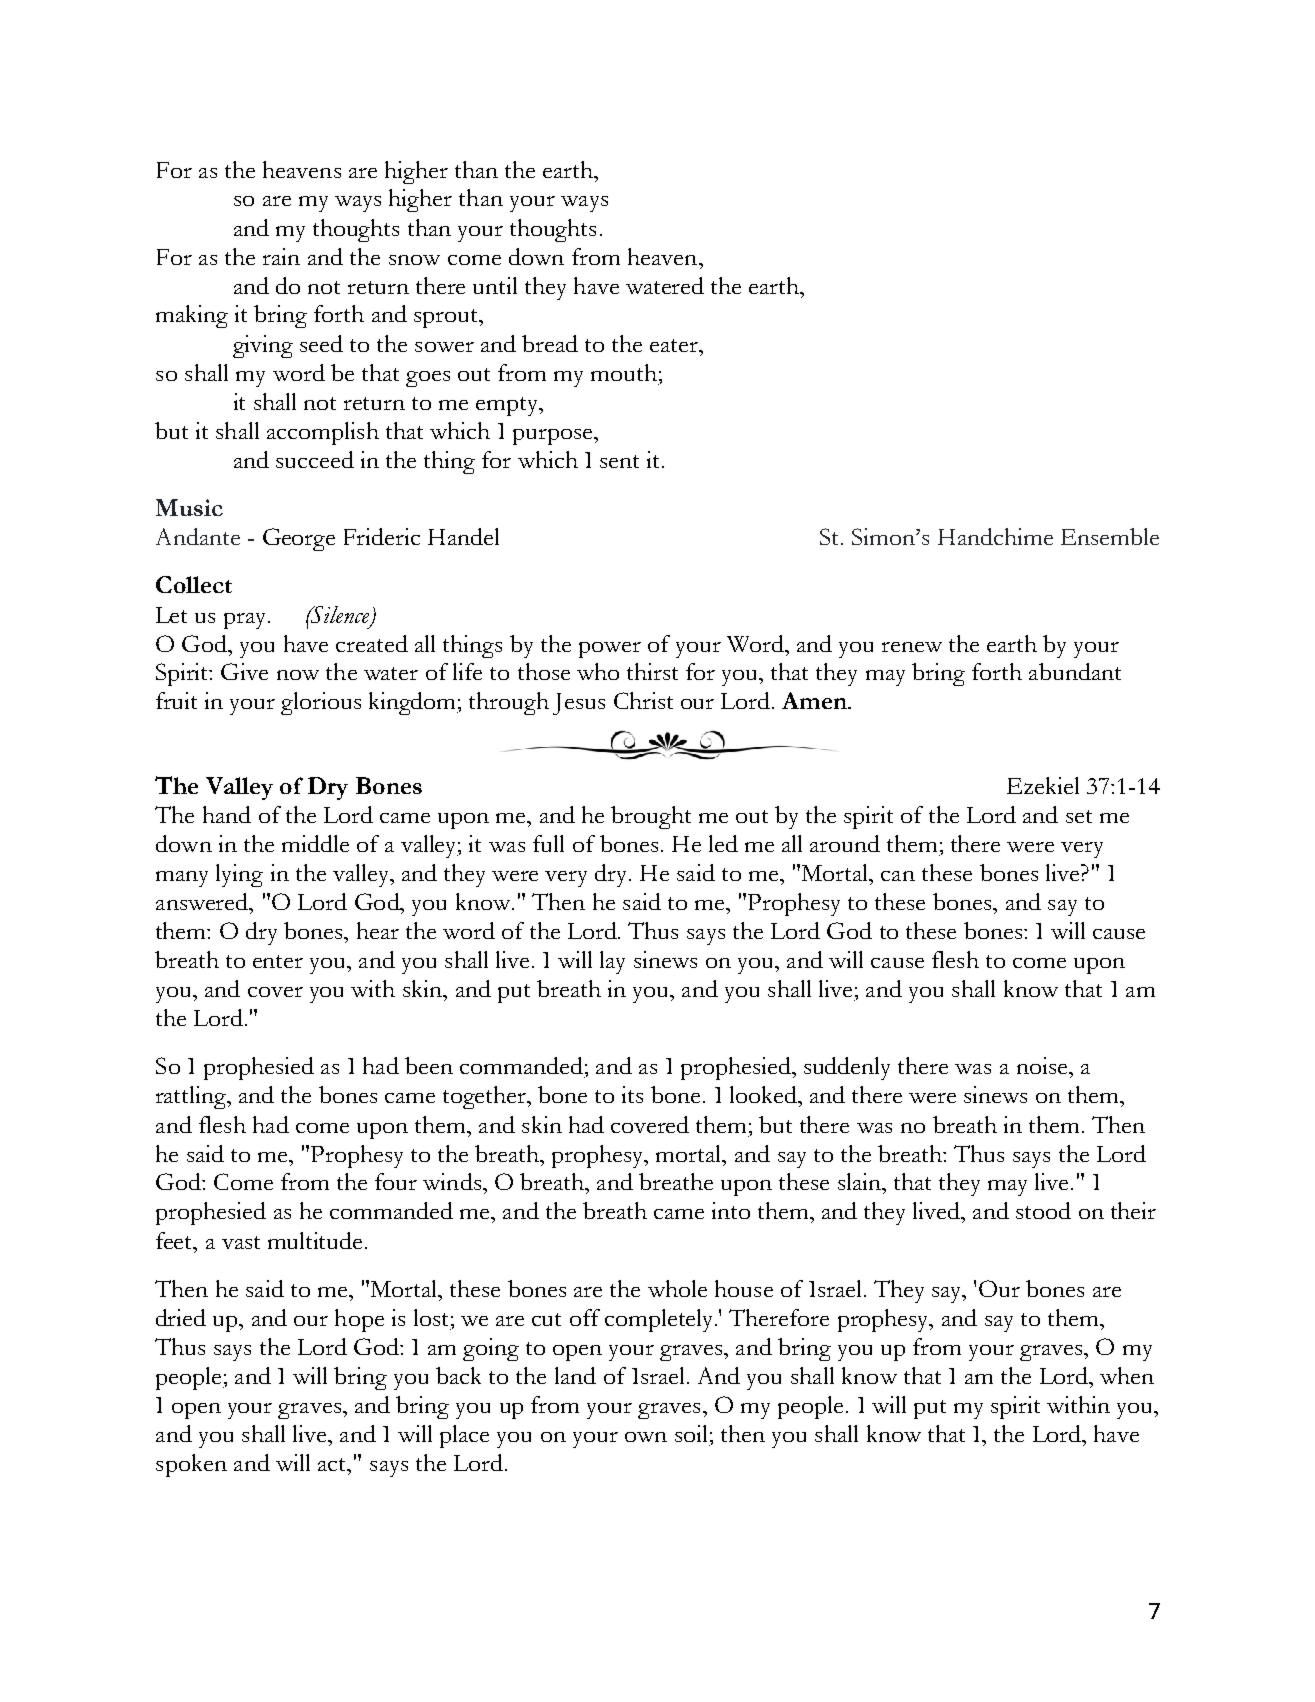  Describe the element at coordinates (1043, 1210) in the screenshot. I see `stood` at that location.
